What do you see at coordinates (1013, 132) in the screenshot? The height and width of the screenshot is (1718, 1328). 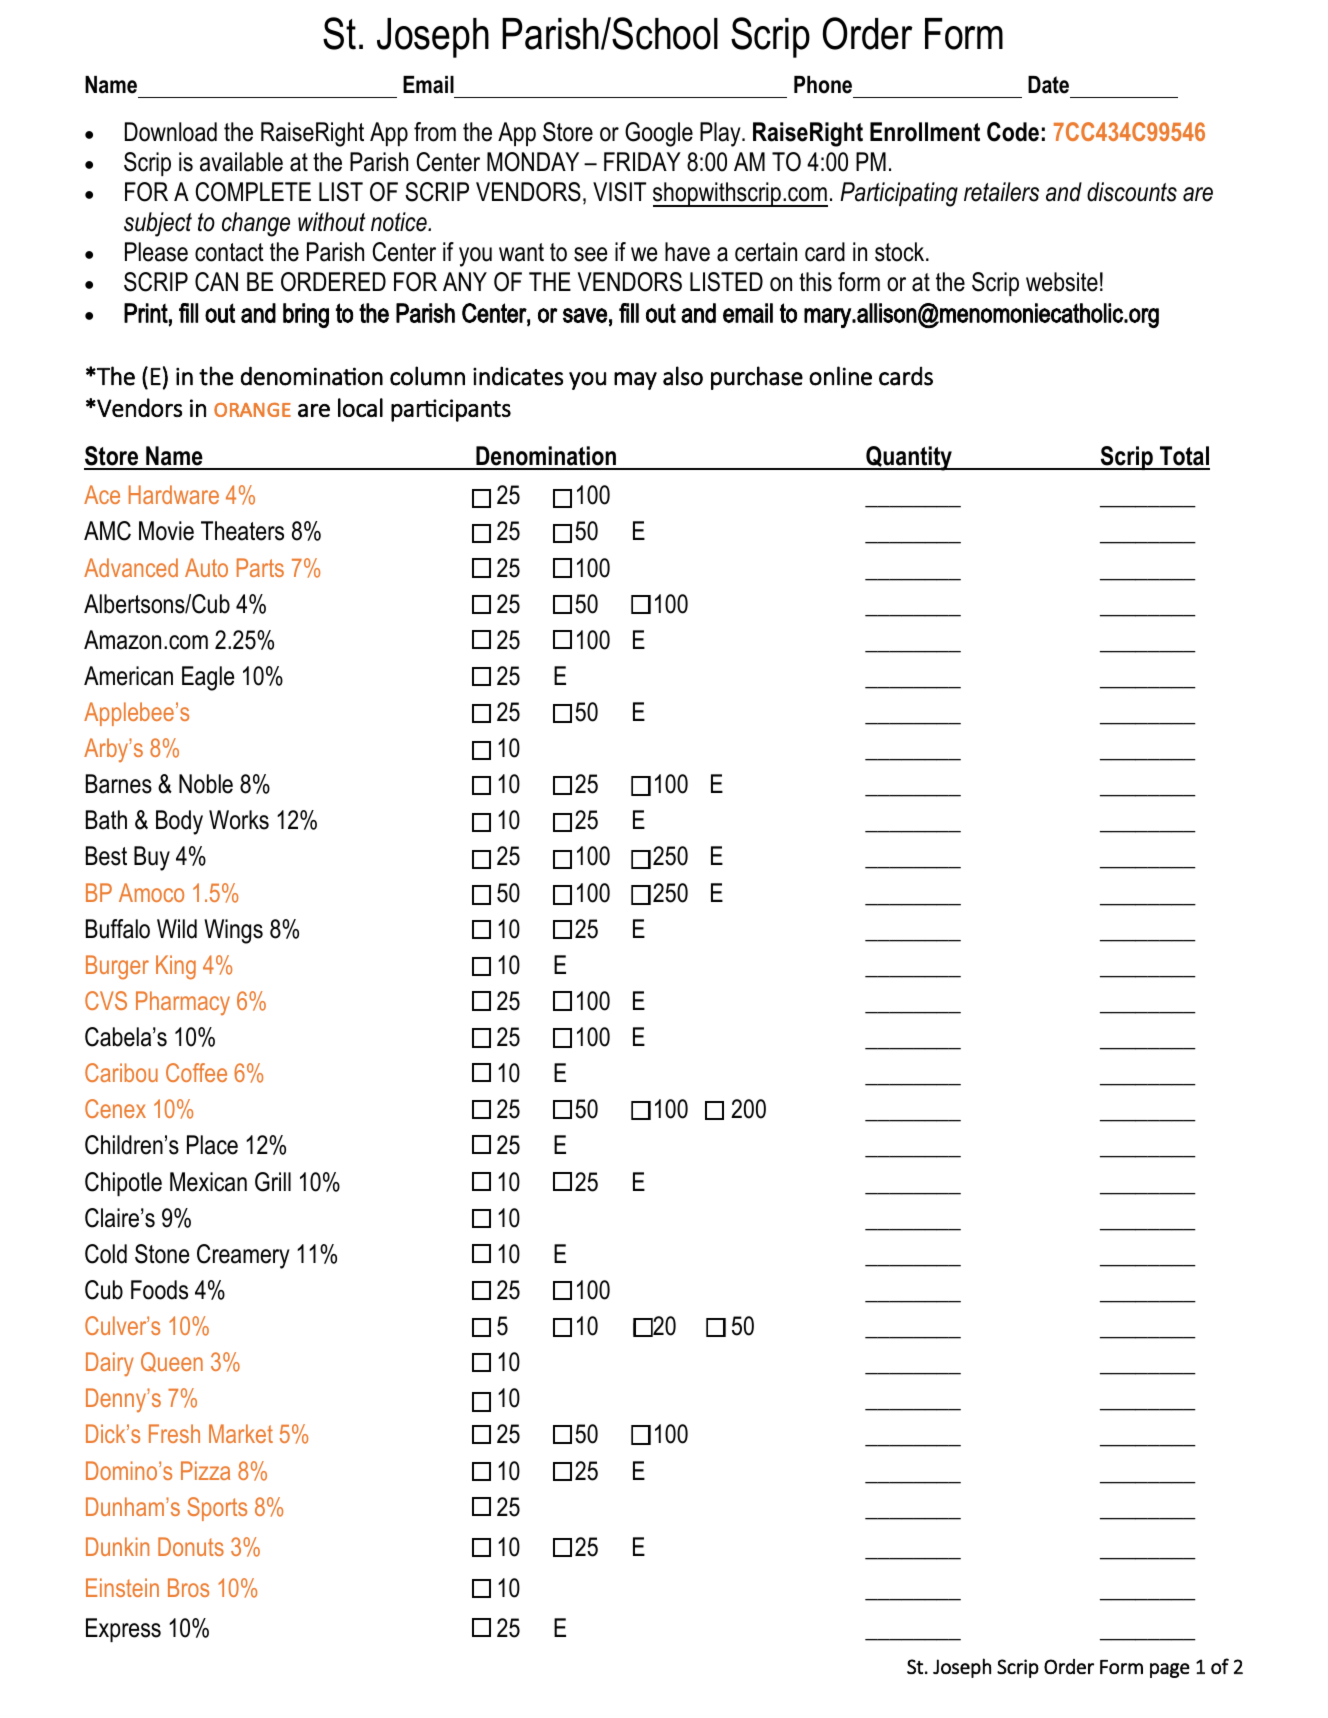 I see `Code` at bounding box center [1013, 132].
